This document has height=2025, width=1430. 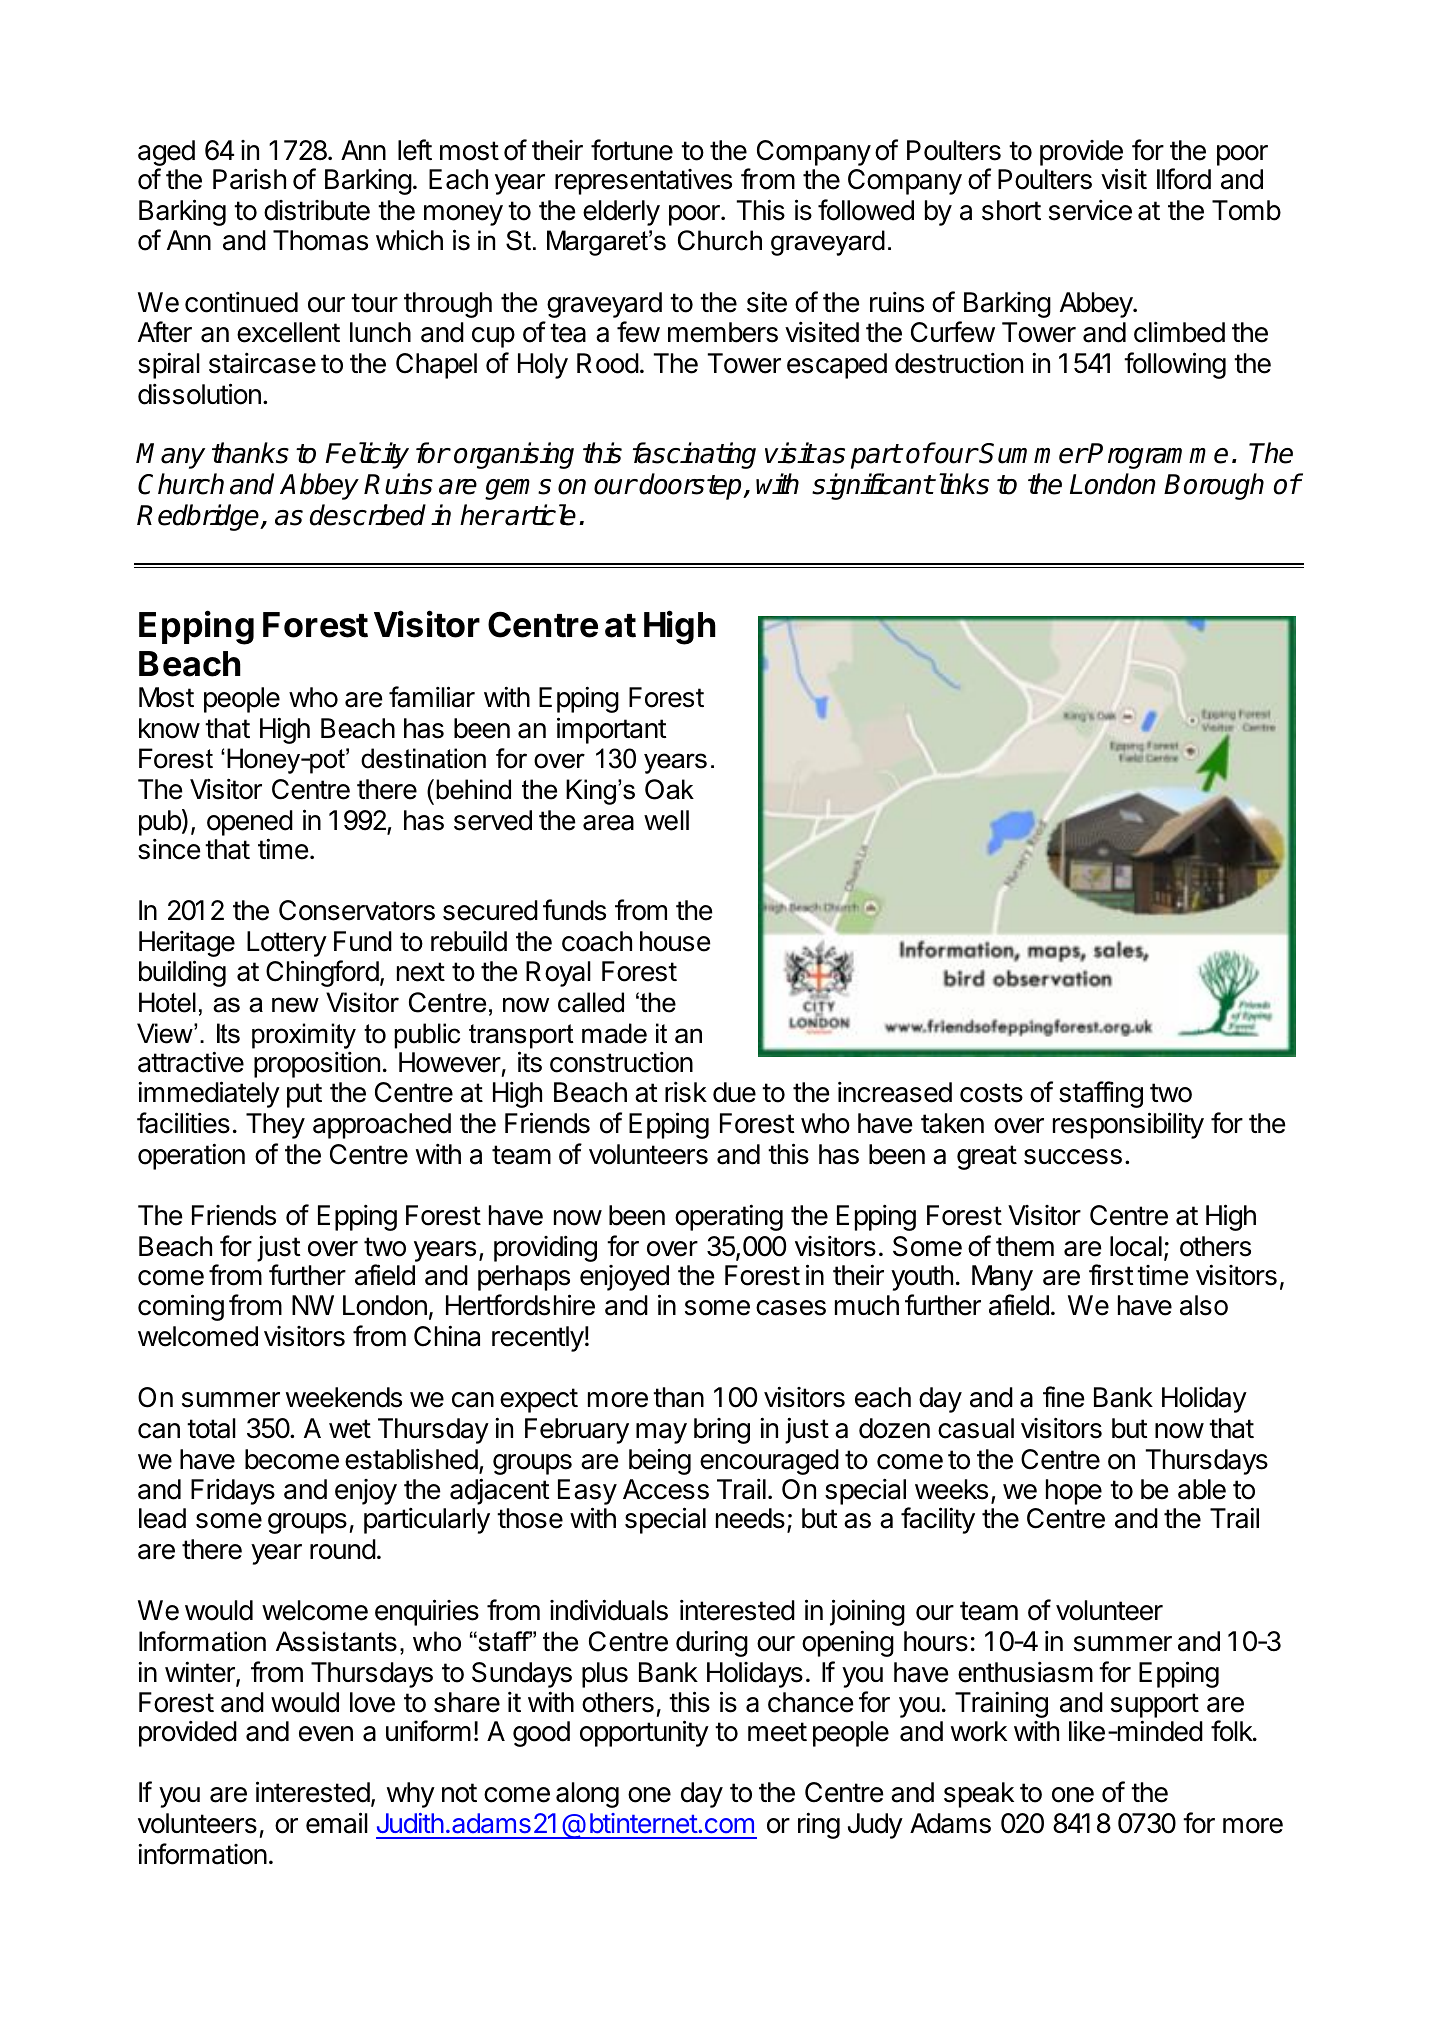 I want to click on new, so click(x=295, y=1005).
